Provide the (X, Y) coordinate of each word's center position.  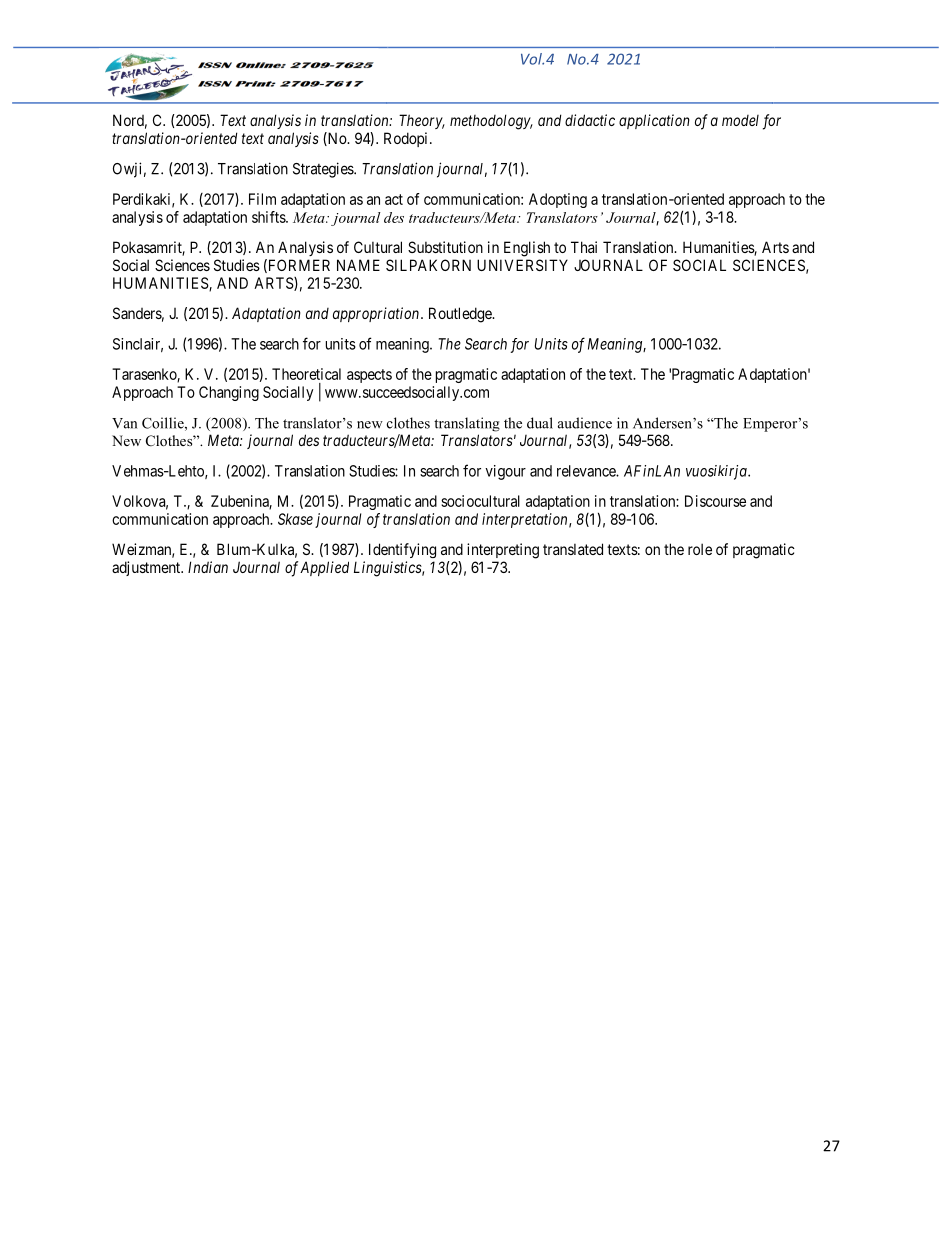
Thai (584, 247)
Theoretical (306, 374)
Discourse (715, 501)
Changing (229, 393)
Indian (208, 567)
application (654, 121)
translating (467, 424)
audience (585, 423)
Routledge (461, 315)
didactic (590, 120)
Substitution (445, 247)
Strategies (324, 170)
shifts (269, 217)
